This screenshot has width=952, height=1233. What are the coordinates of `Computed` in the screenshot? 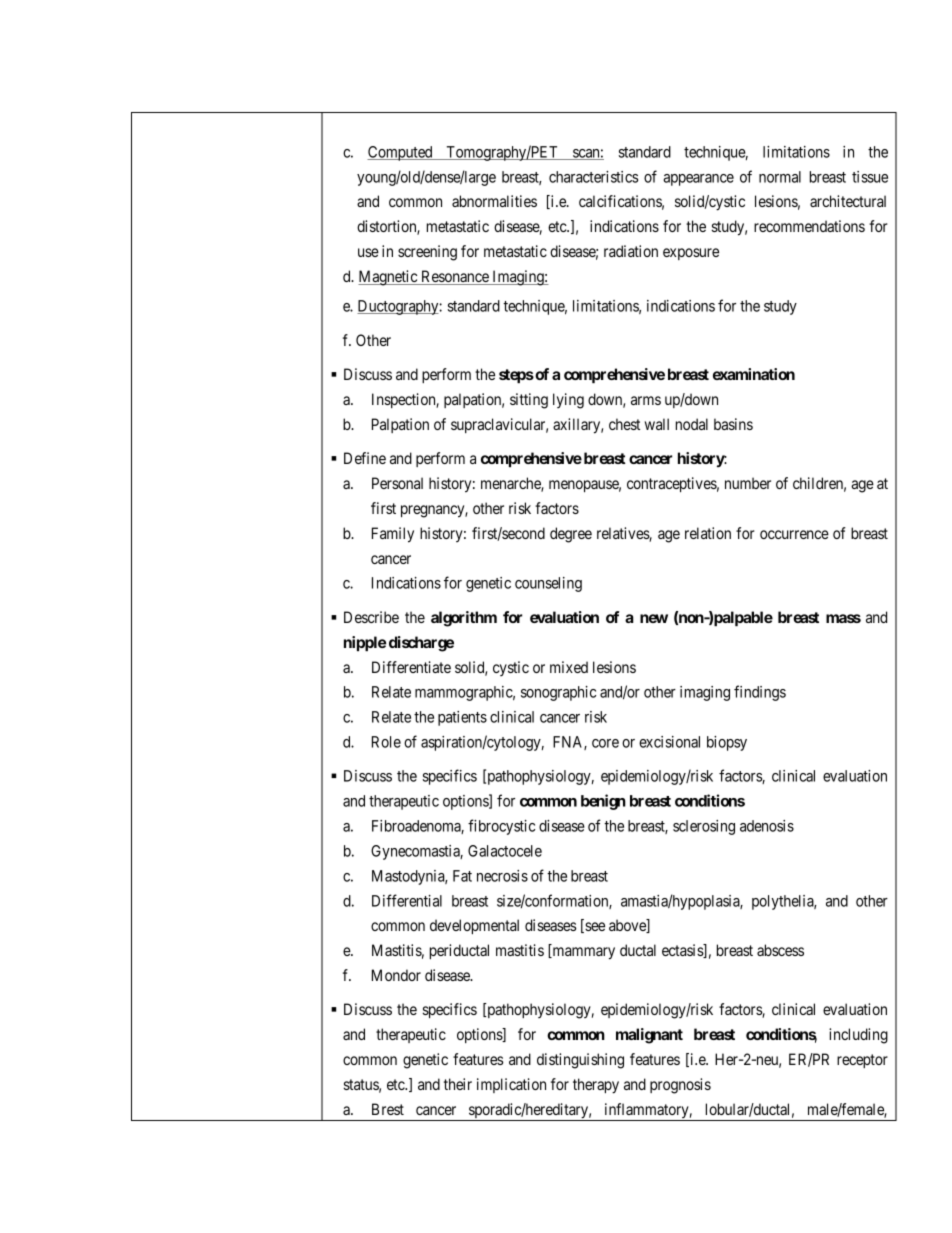 It's located at (401, 153).
